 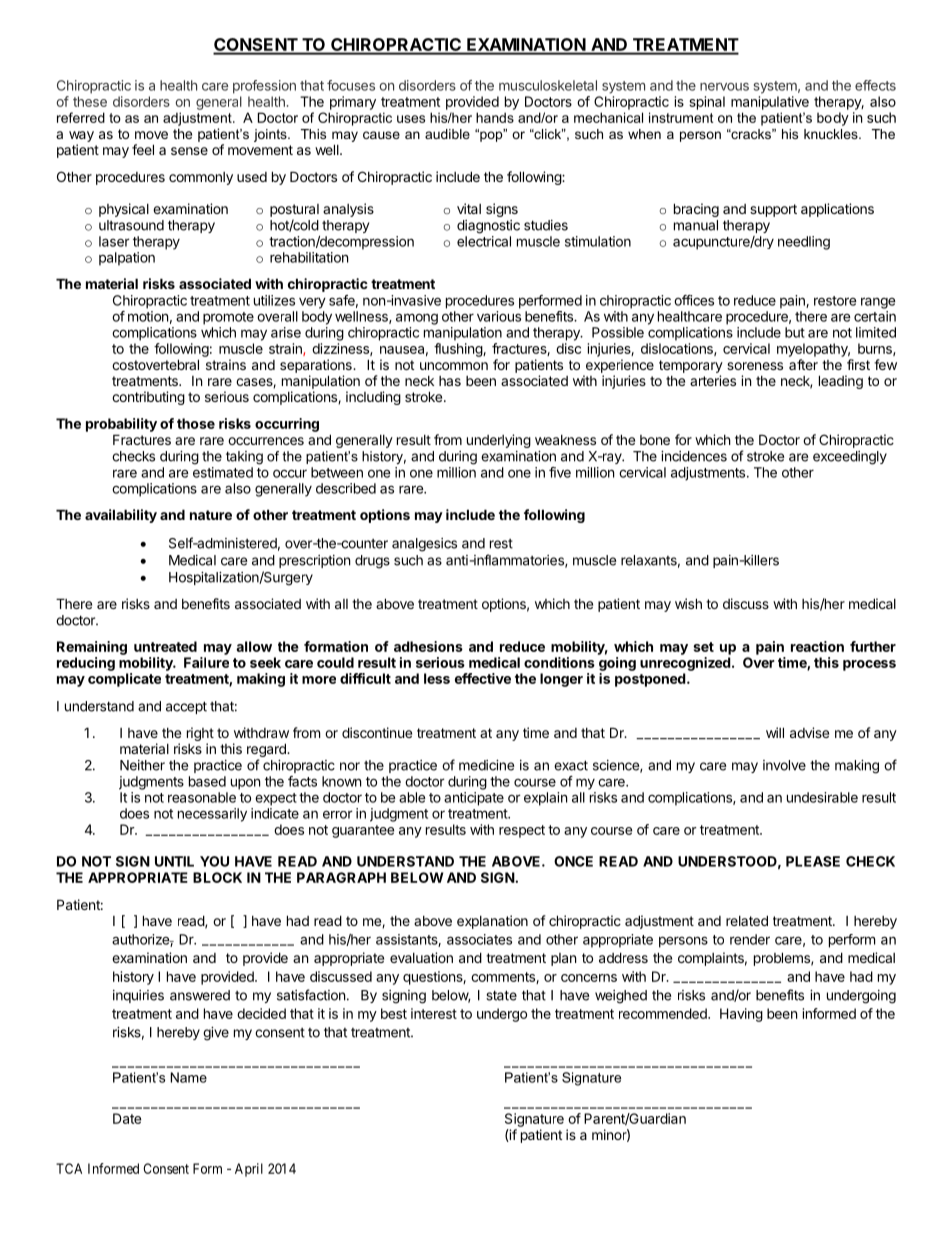 What do you see at coordinates (741, 1015) in the screenshot?
I see `Having` at bounding box center [741, 1015].
